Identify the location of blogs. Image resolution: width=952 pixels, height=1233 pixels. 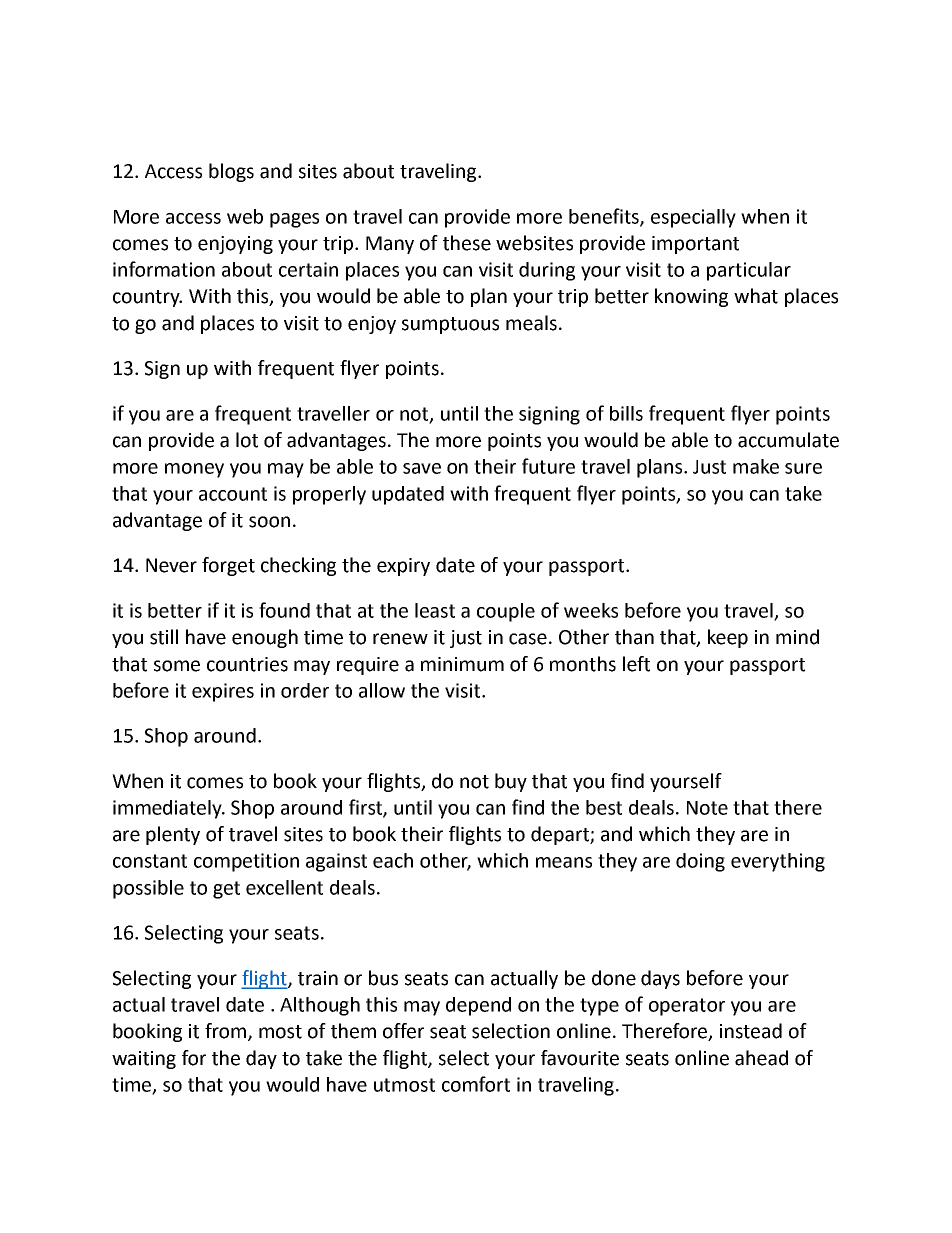
(231, 172).
